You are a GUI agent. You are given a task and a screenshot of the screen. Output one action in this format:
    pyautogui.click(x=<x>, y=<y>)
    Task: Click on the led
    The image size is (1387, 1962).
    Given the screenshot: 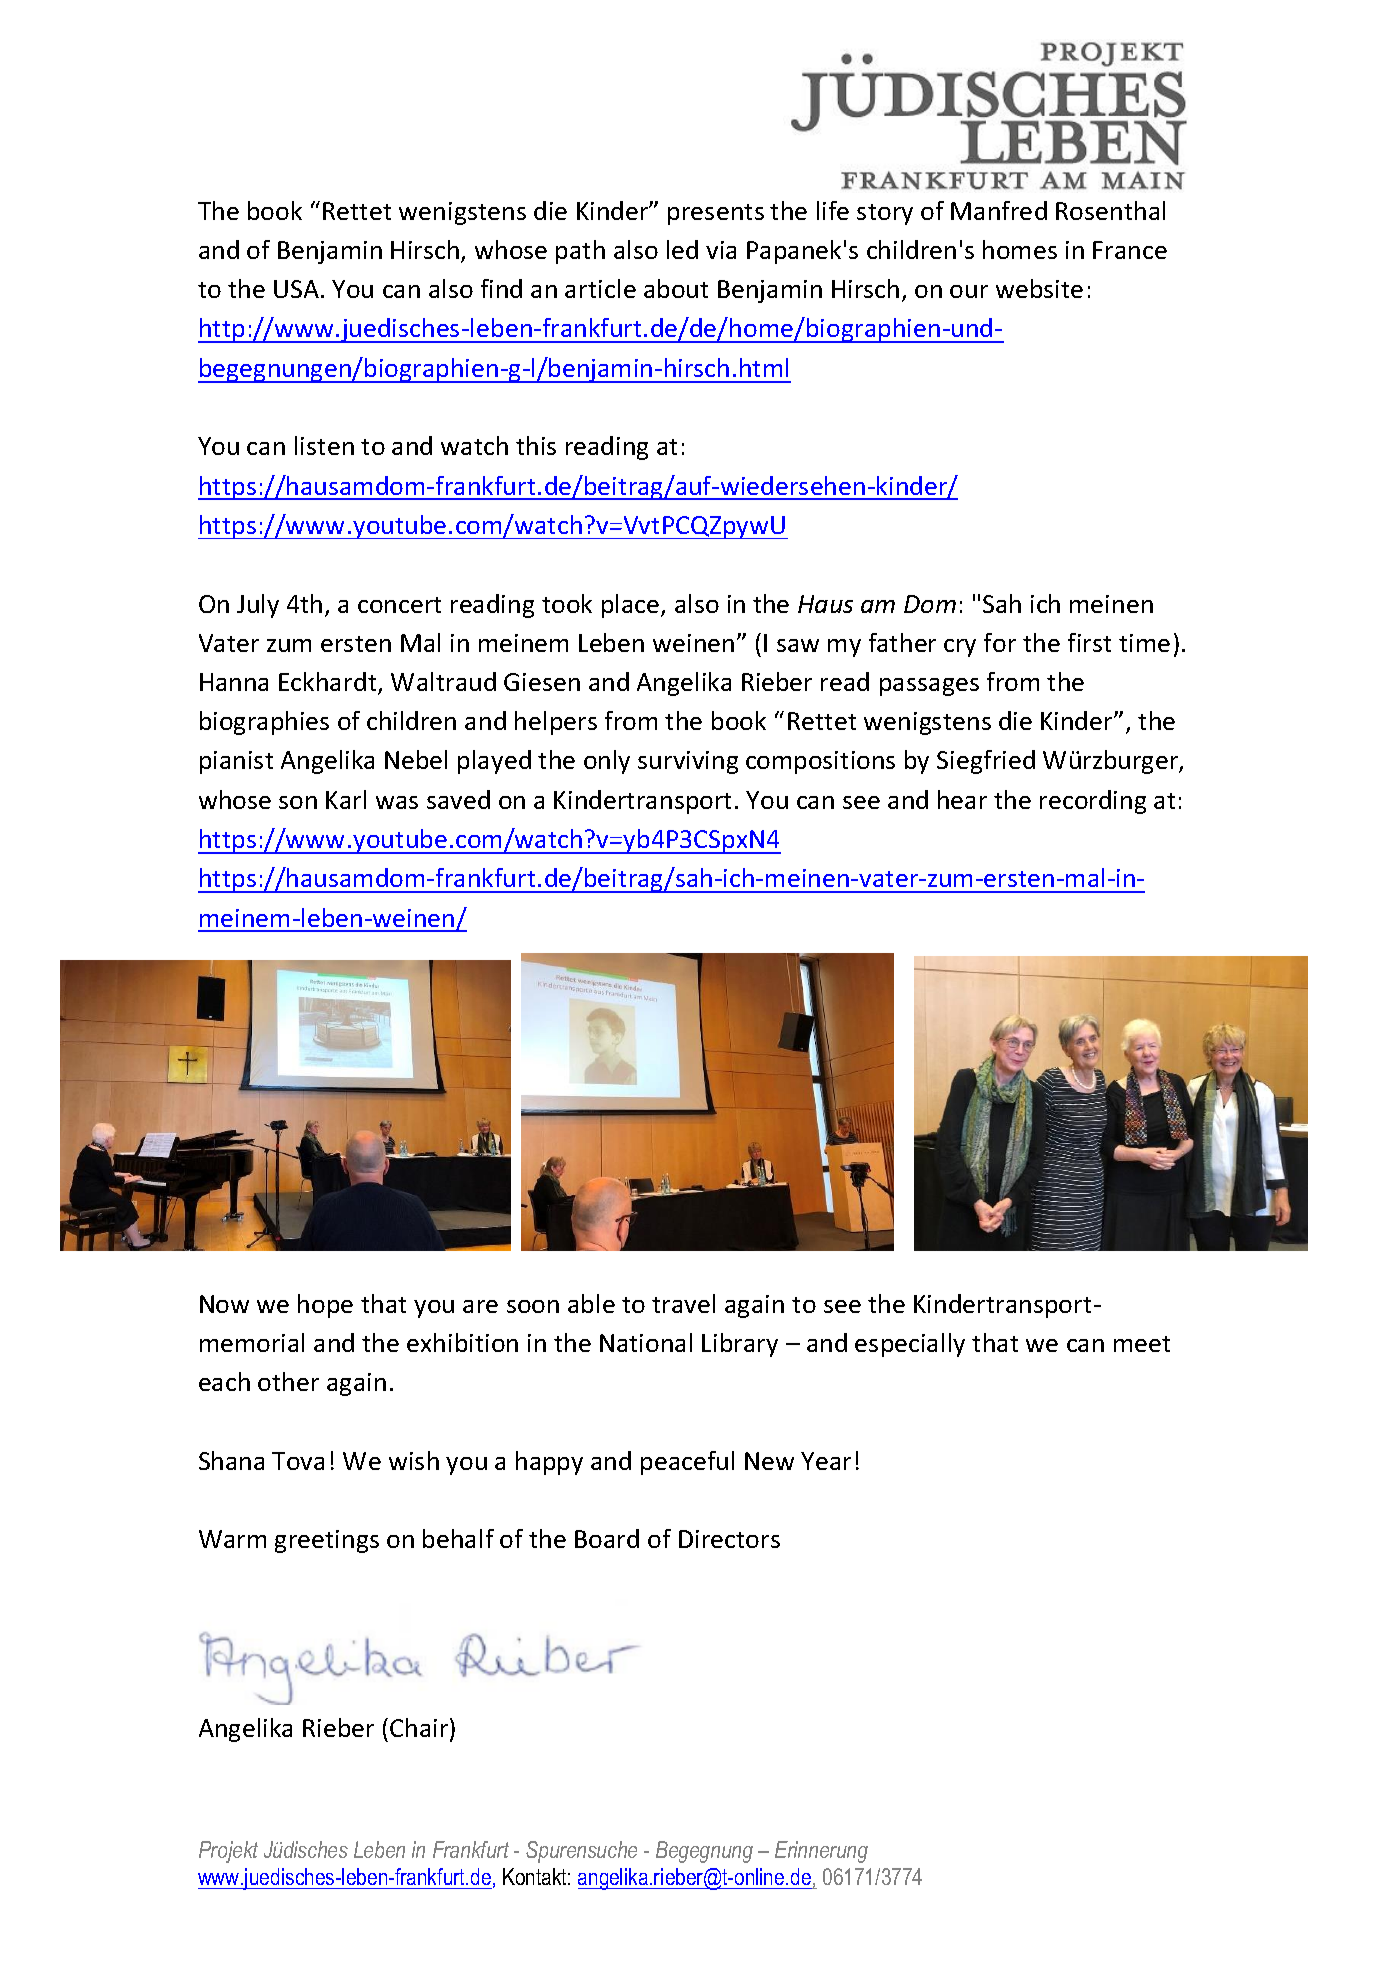 What is the action you would take?
    pyautogui.click(x=682, y=249)
